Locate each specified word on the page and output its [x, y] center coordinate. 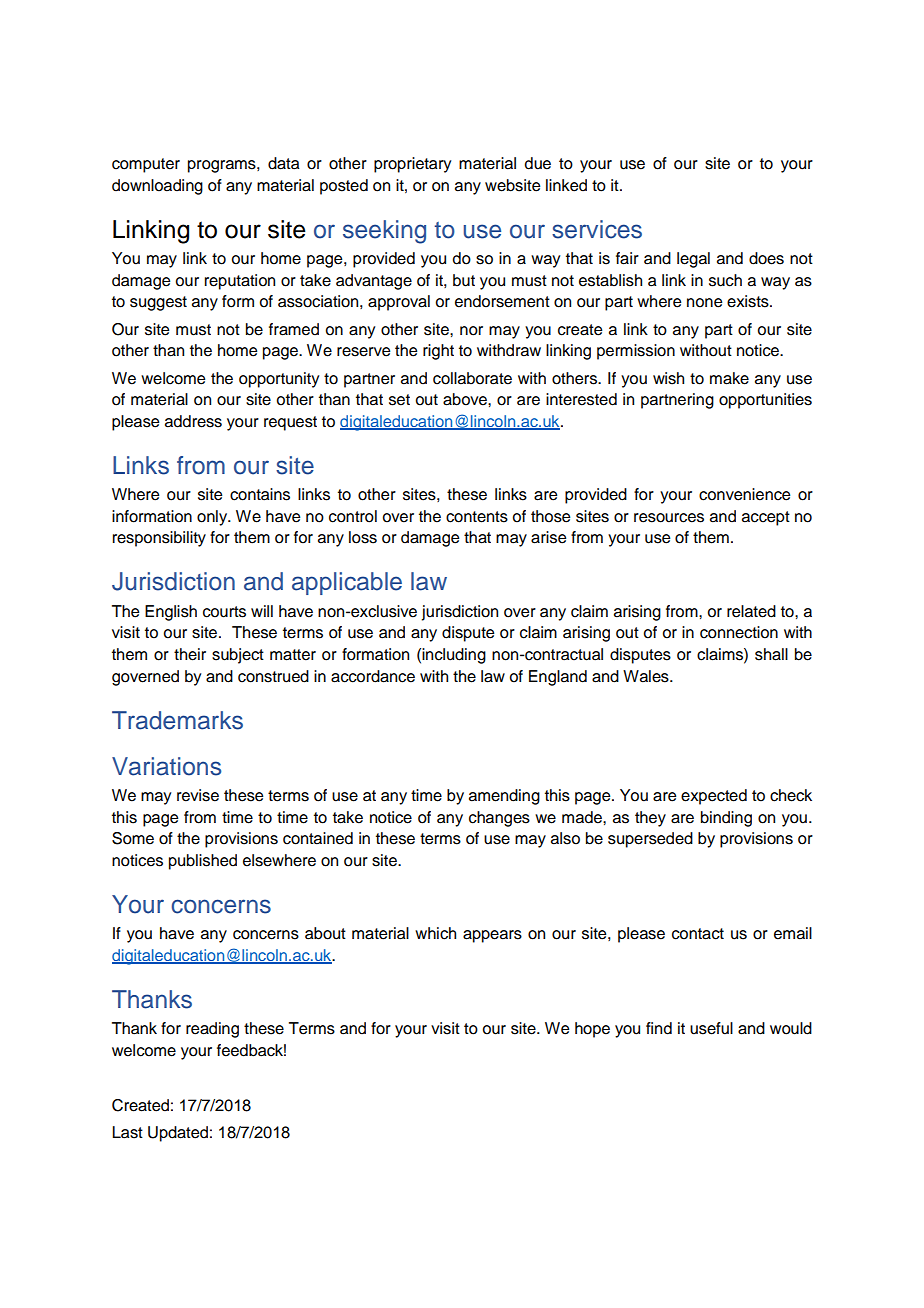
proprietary [412, 165]
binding [726, 819]
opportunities [765, 401]
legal [693, 260]
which [435, 933]
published [203, 862]
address [193, 421]
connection [739, 632]
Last [127, 1132]
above [466, 399]
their [190, 654]
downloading [157, 187]
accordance [373, 676]
